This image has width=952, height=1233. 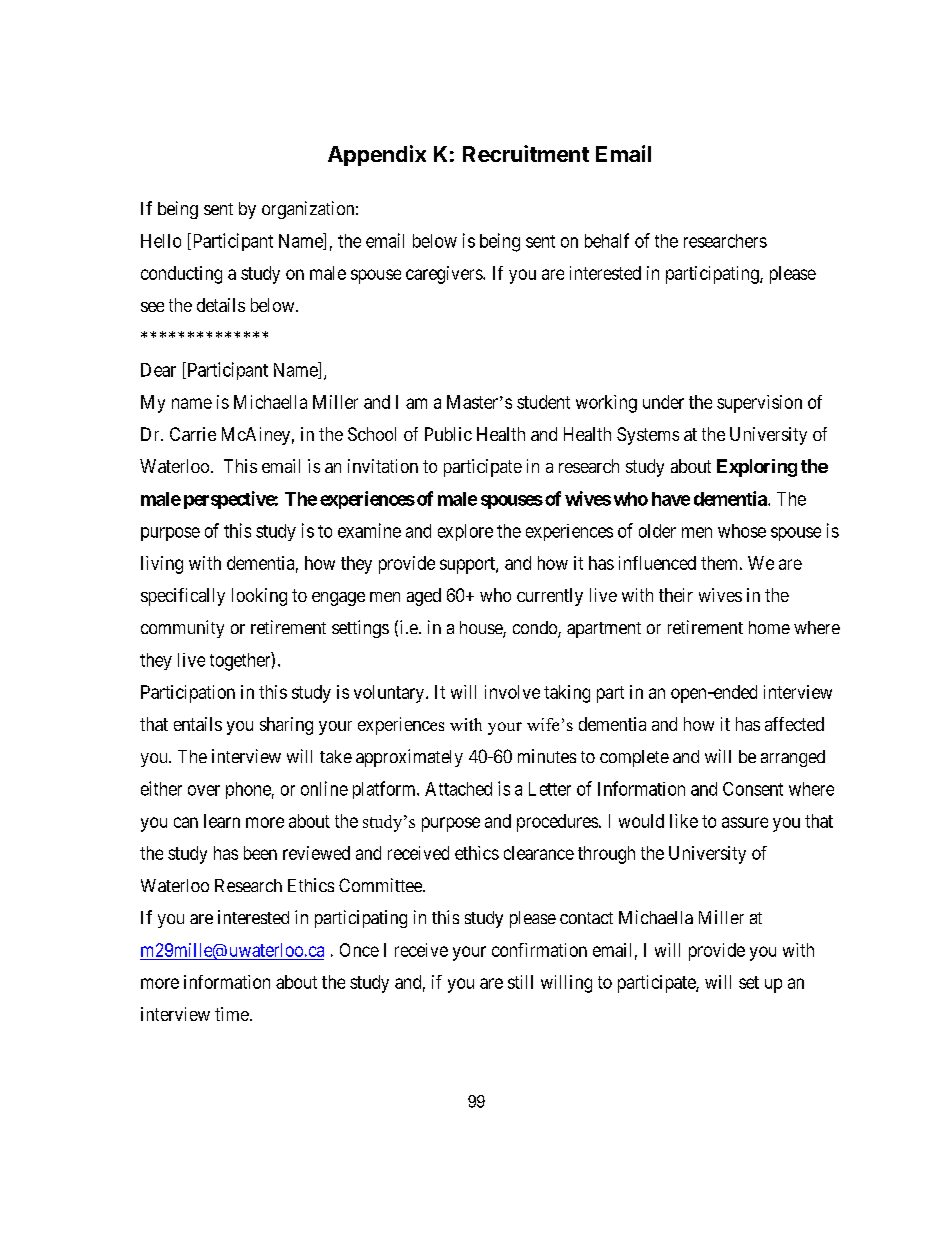 I want to click on Hello, so click(x=161, y=241).
